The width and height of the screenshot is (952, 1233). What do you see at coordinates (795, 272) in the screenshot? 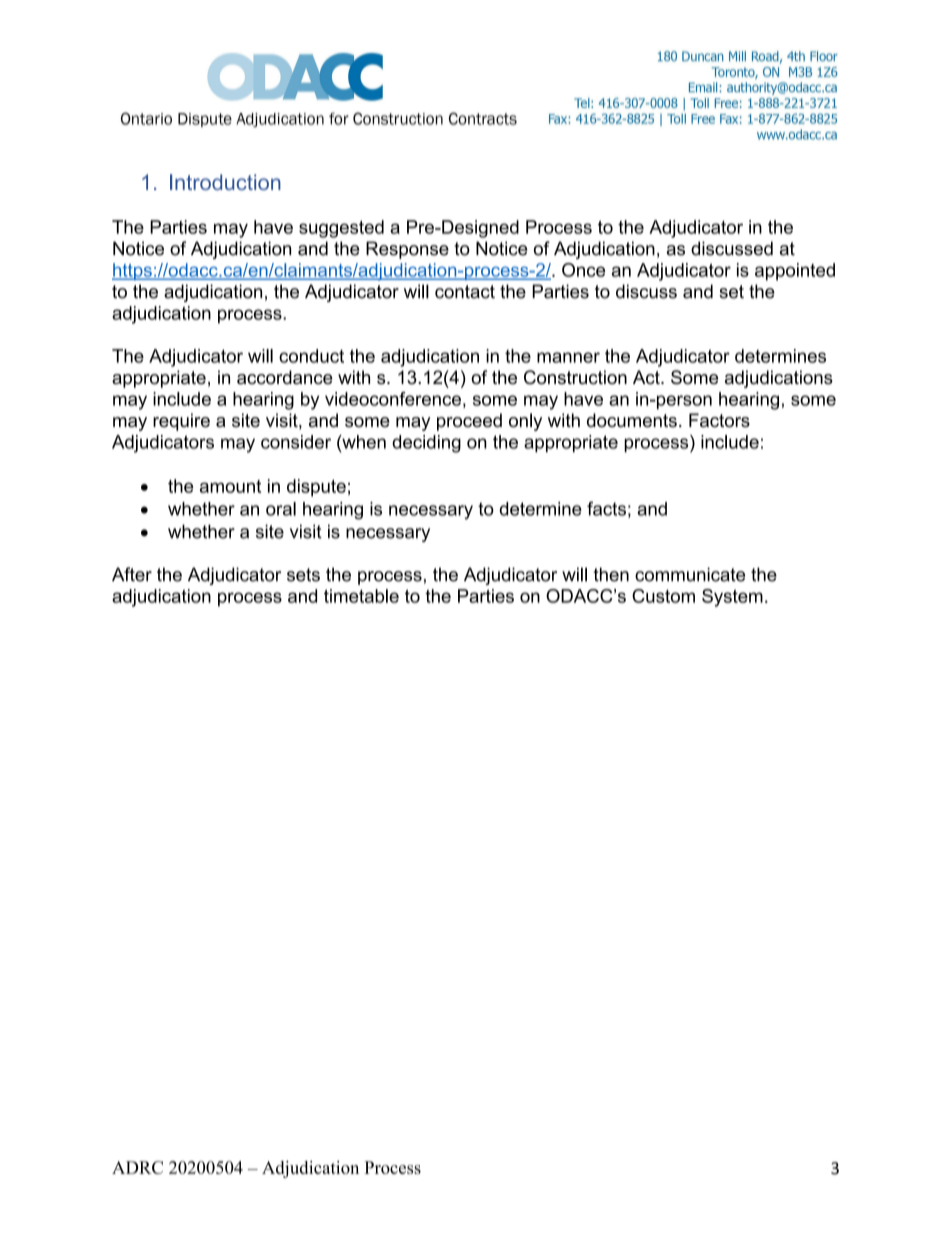
I see `appointed` at bounding box center [795, 272].
